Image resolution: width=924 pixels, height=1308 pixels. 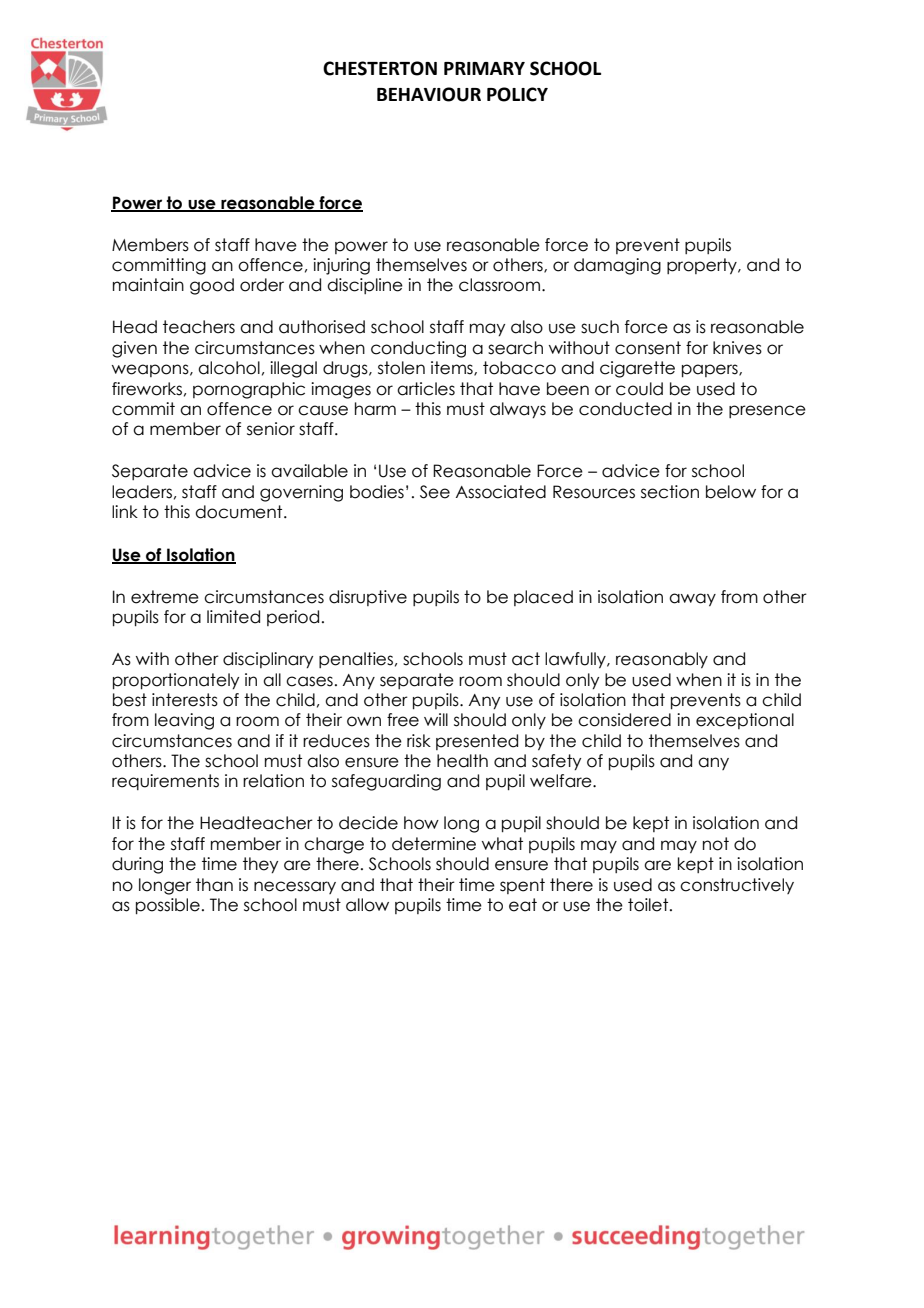 What do you see at coordinates (380, 68) in the page?
I see `CHESTERTON` at bounding box center [380, 68].
